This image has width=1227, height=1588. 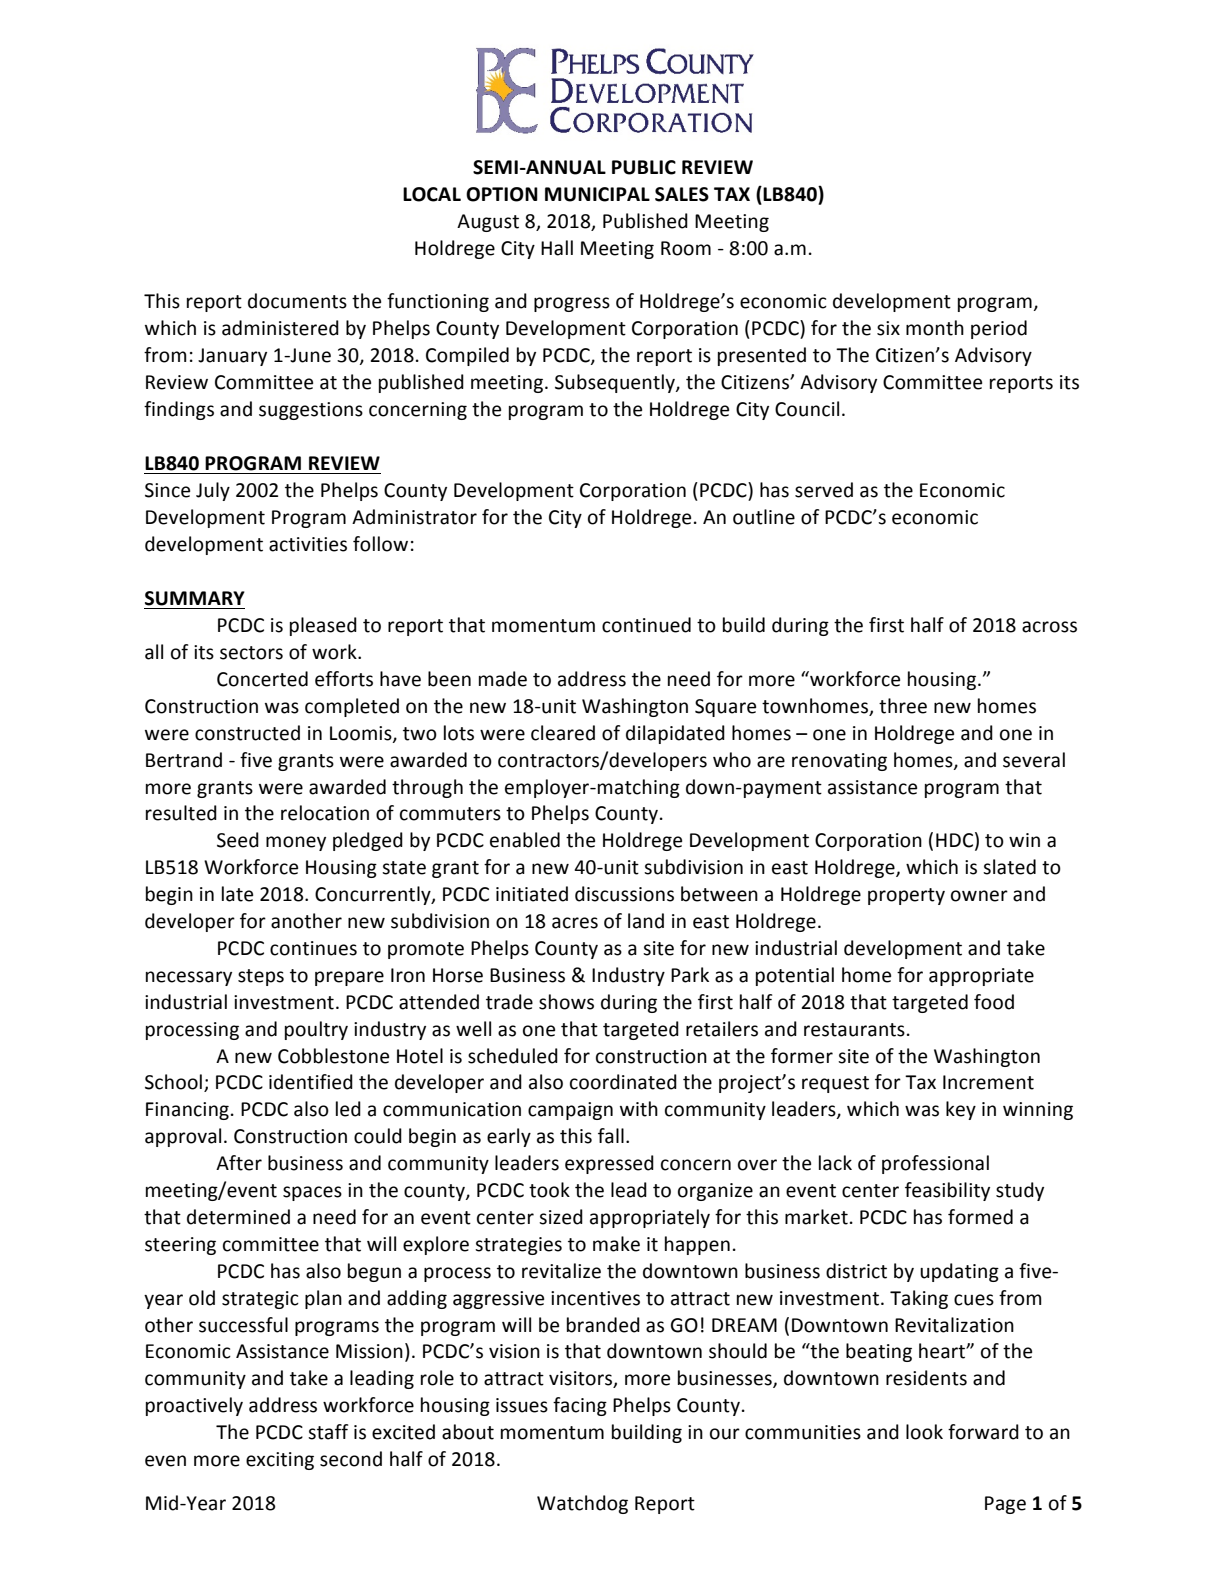 I want to click on month, so click(x=935, y=328).
